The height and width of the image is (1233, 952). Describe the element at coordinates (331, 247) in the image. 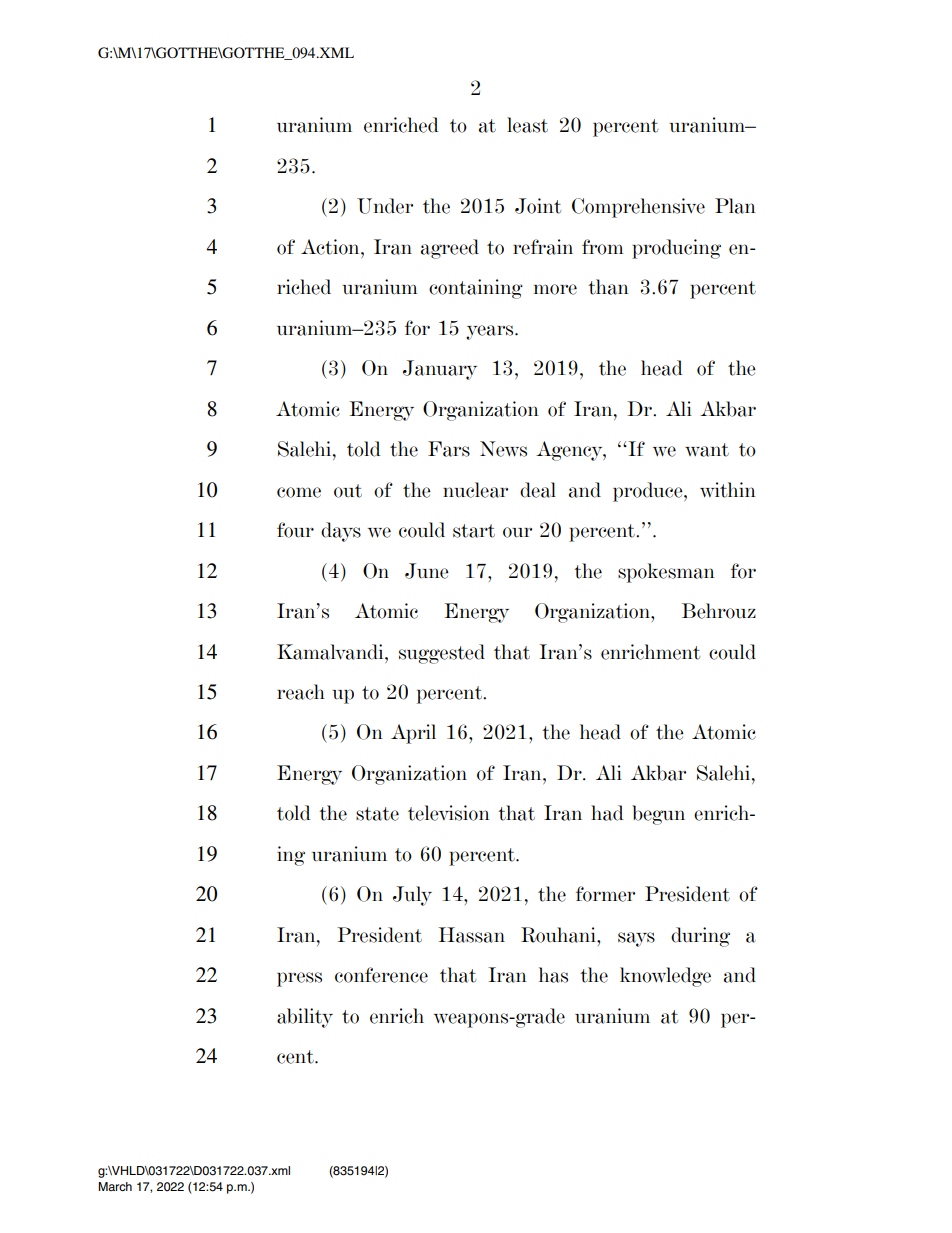

I see `Action` at that location.
